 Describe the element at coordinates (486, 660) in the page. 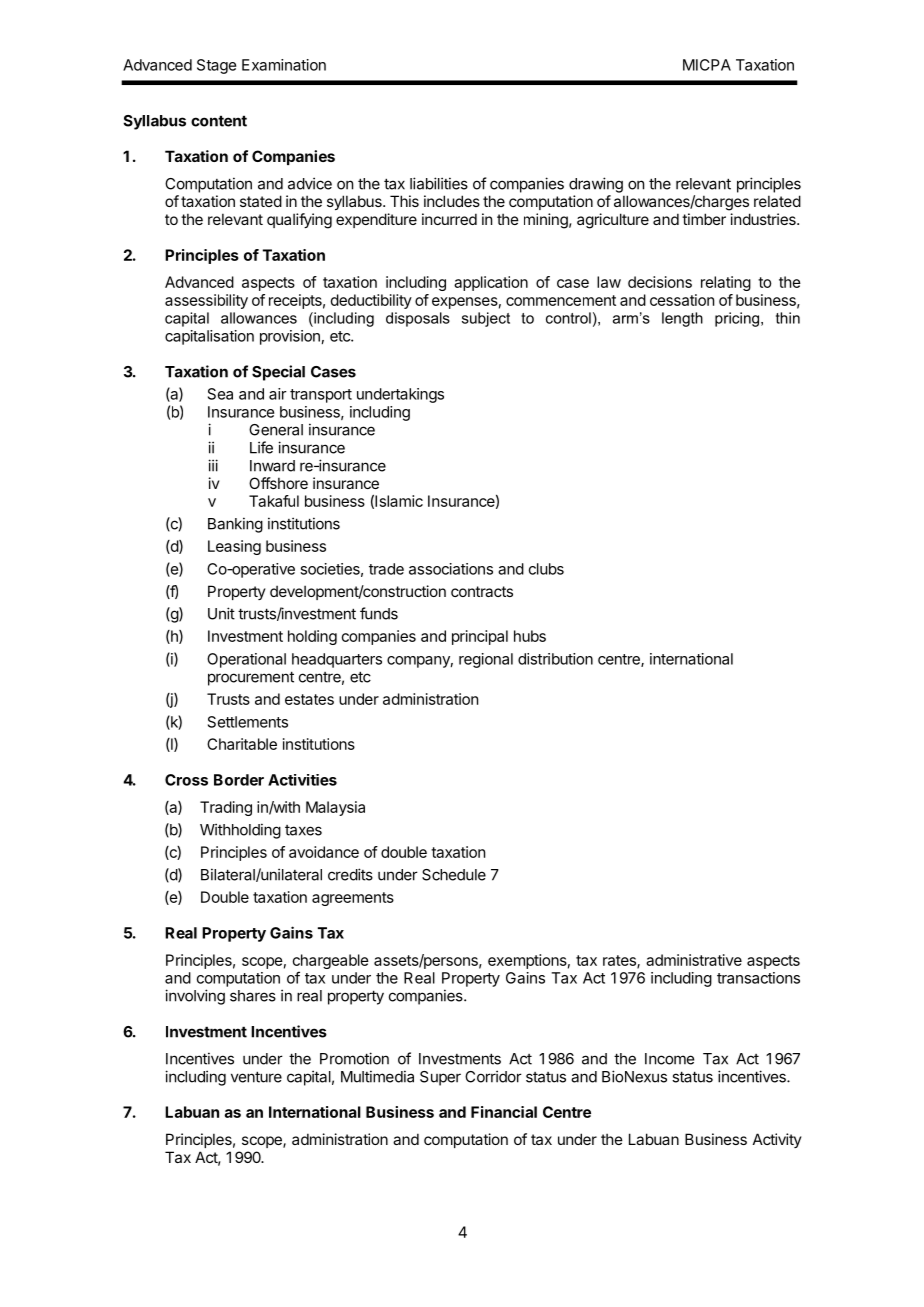

I see `regional` at that location.
